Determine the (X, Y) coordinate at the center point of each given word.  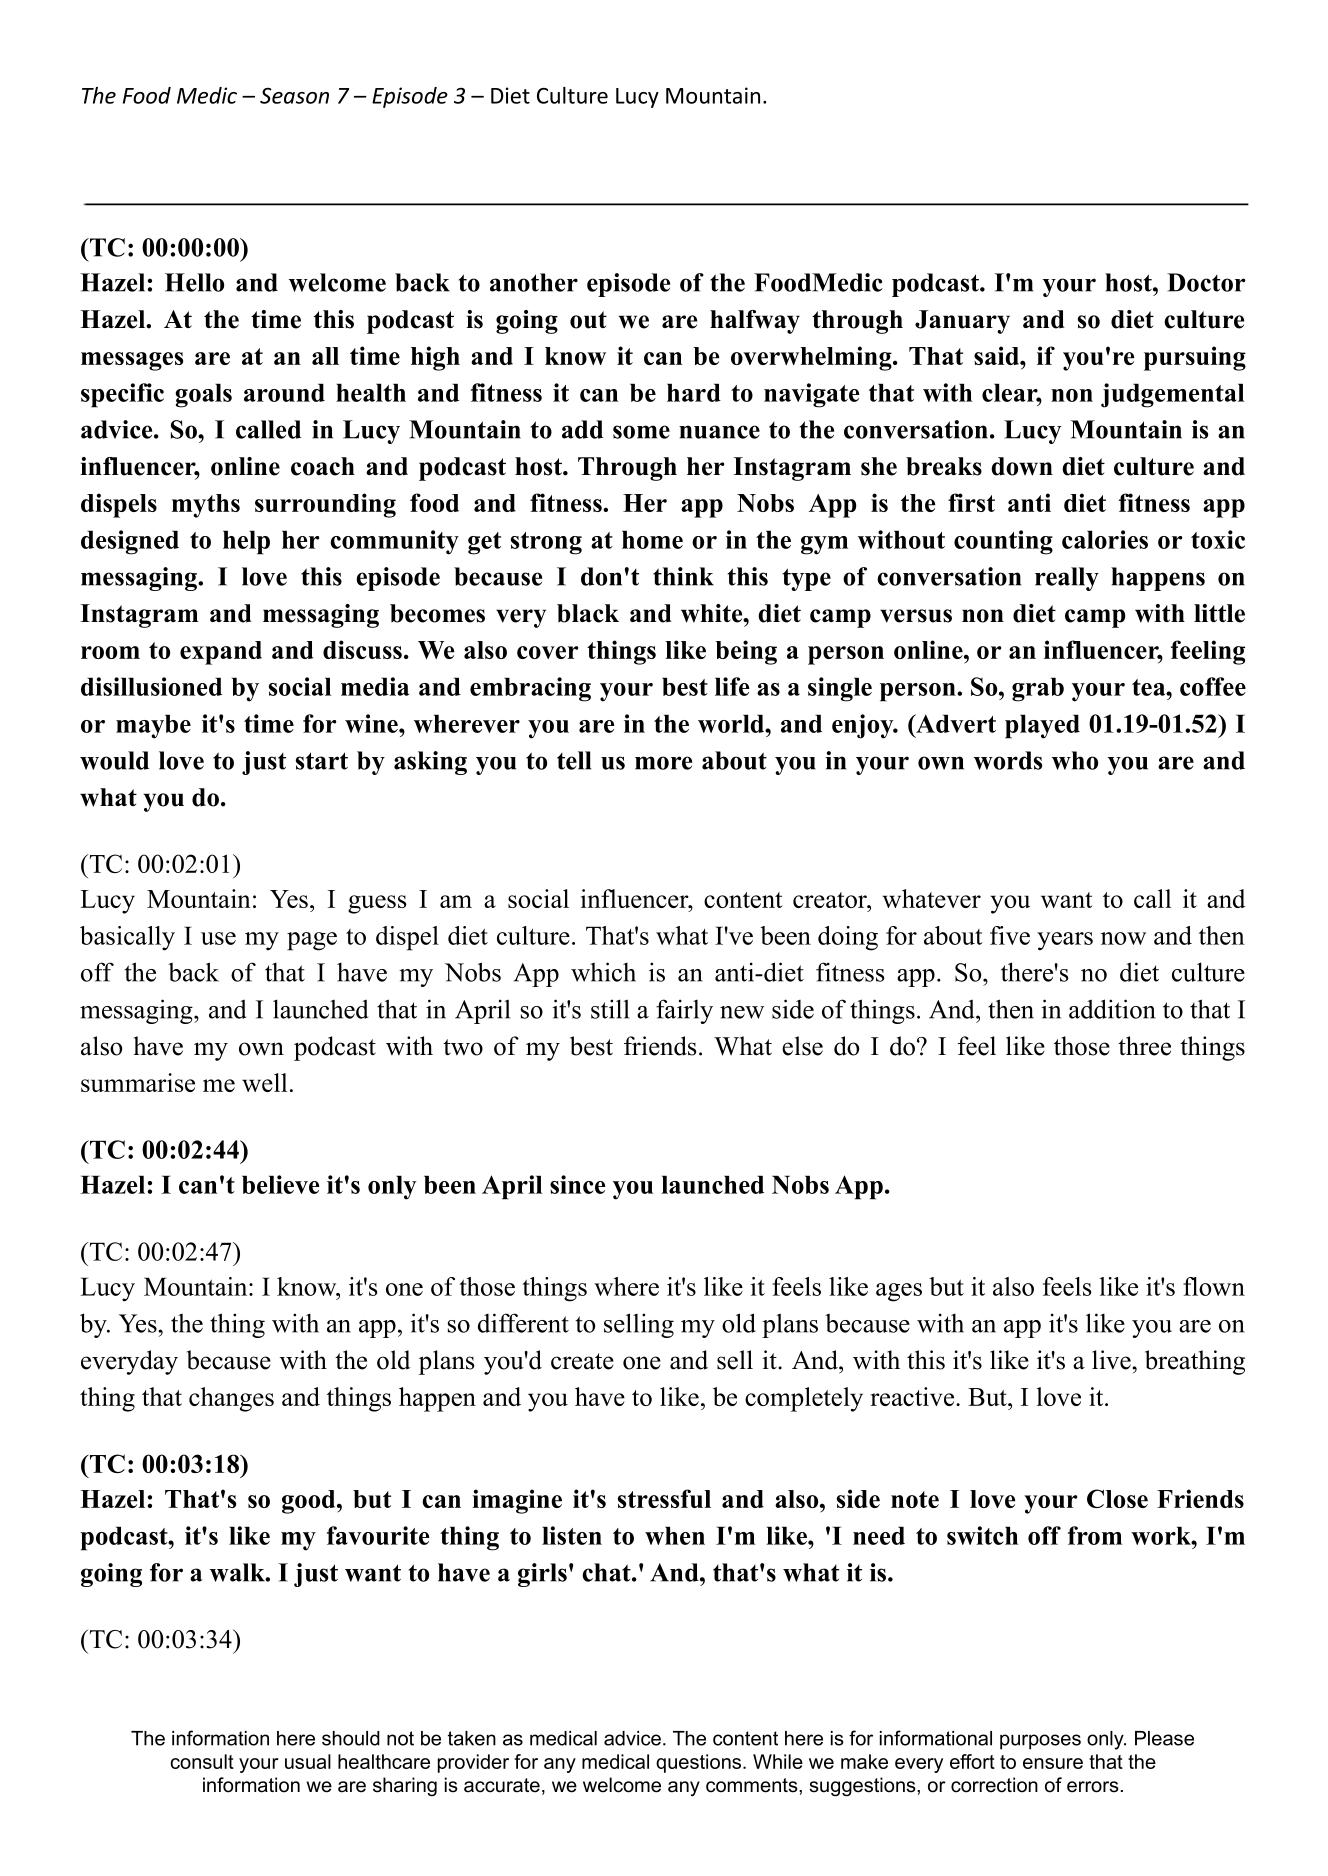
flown (1214, 1286)
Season (294, 96)
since (578, 1184)
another (534, 282)
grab (1038, 689)
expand (221, 653)
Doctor (1206, 282)
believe (281, 1184)
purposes (1040, 1742)
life (732, 686)
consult (202, 1761)
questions (698, 1763)
